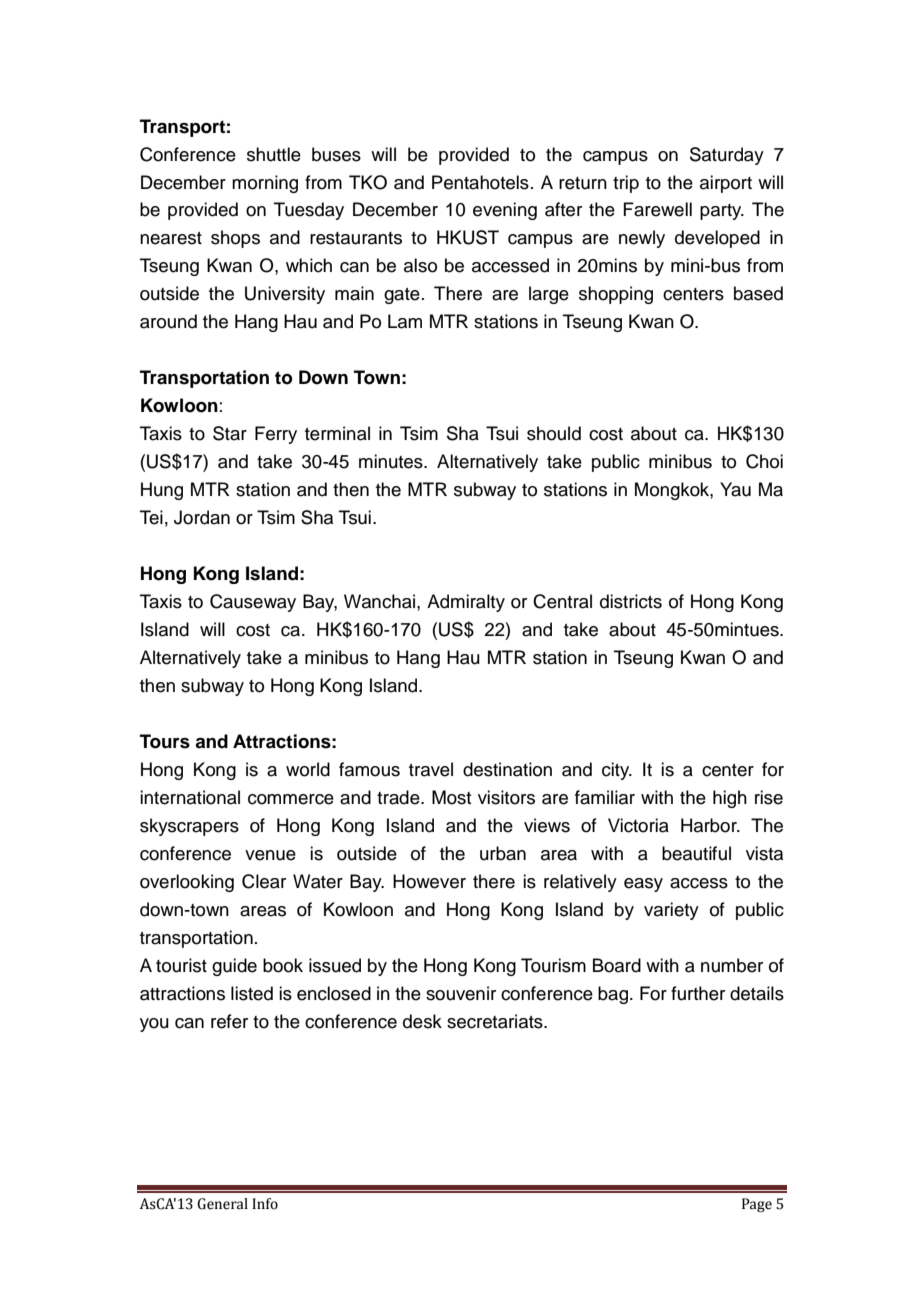  Describe the element at coordinates (253, 603) in the screenshot. I see `Causeway` at that location.
